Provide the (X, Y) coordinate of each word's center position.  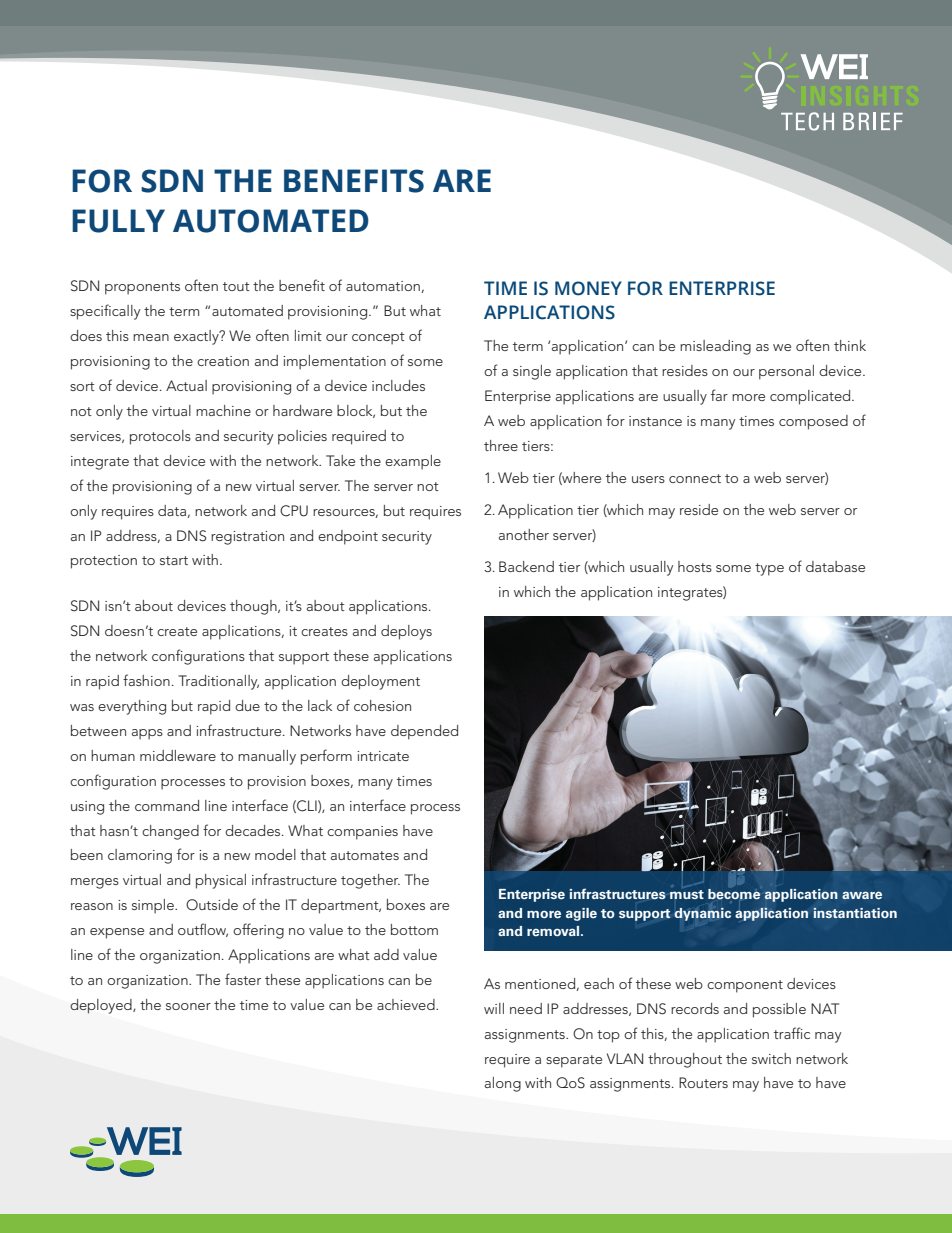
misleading (715, 347)
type (769, 569)
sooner (188, 1006)
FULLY (118, 221)
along (503, 1084)
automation (384, 287)
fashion (146, 680)
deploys (406, 632)
